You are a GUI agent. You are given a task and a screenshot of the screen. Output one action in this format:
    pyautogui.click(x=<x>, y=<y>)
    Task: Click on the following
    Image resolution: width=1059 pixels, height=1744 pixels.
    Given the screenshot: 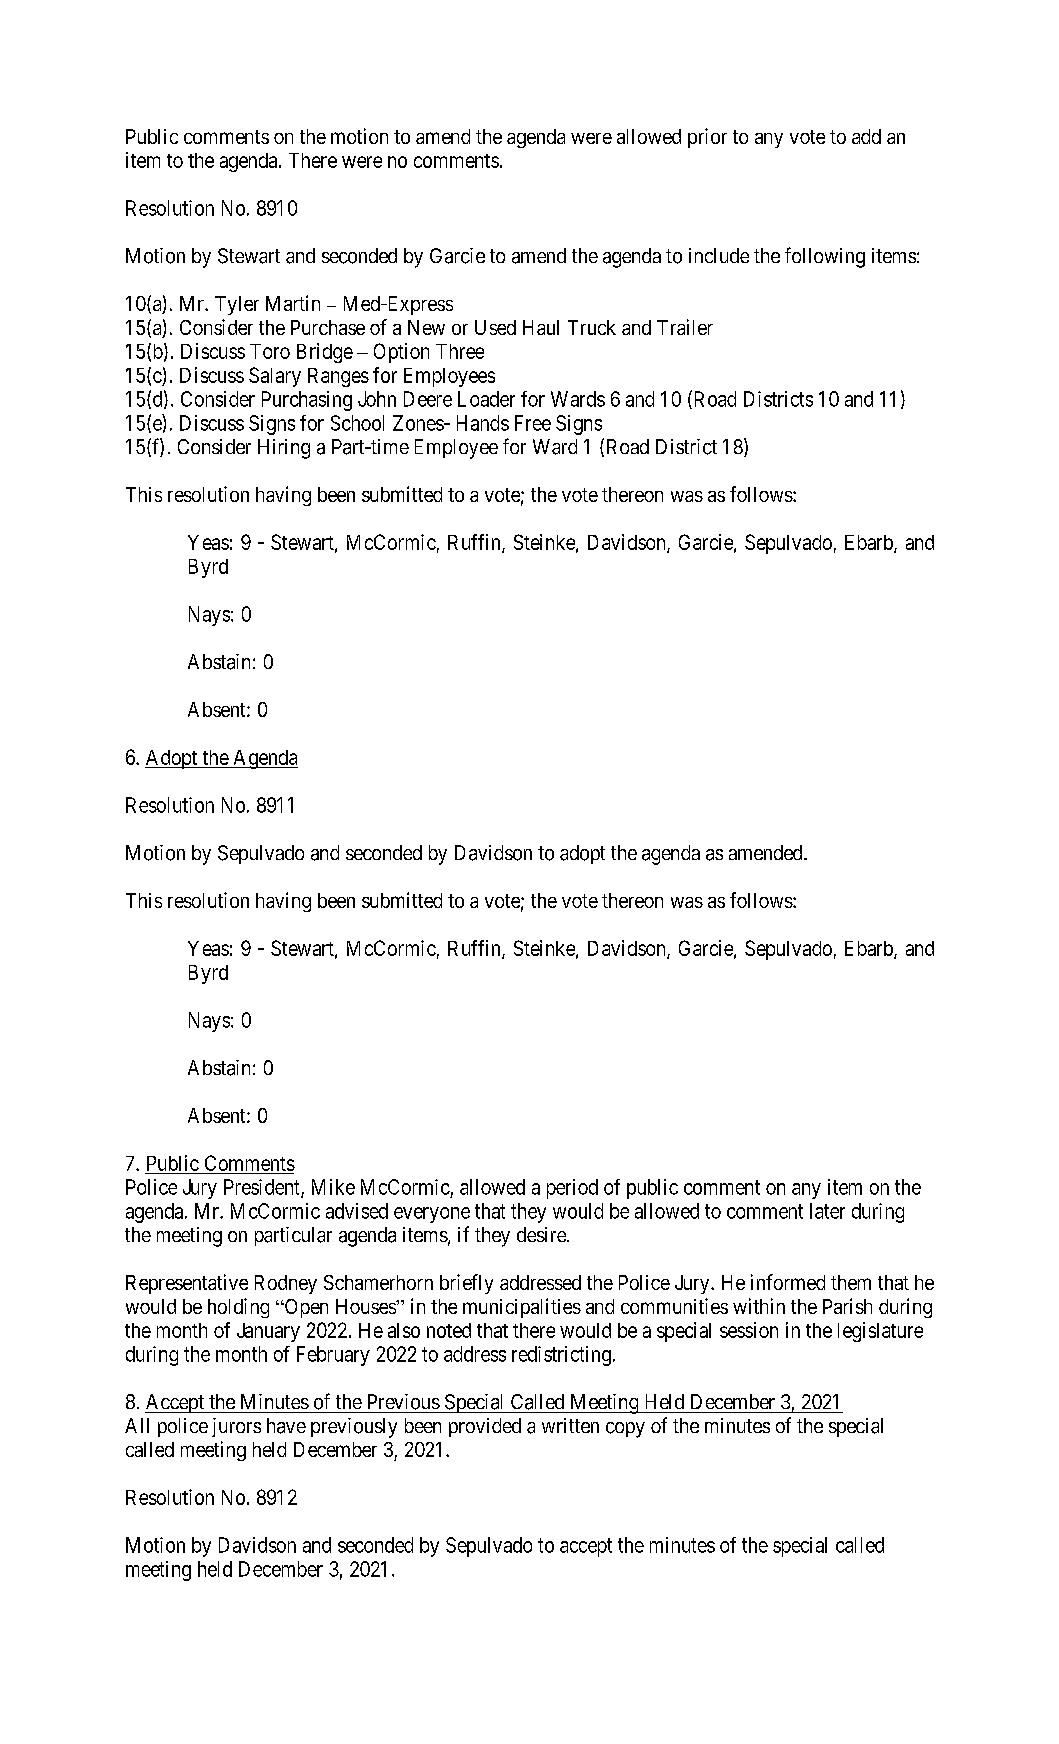 What is the action you would take?
    pyautogui.click(x=825, y=257)
